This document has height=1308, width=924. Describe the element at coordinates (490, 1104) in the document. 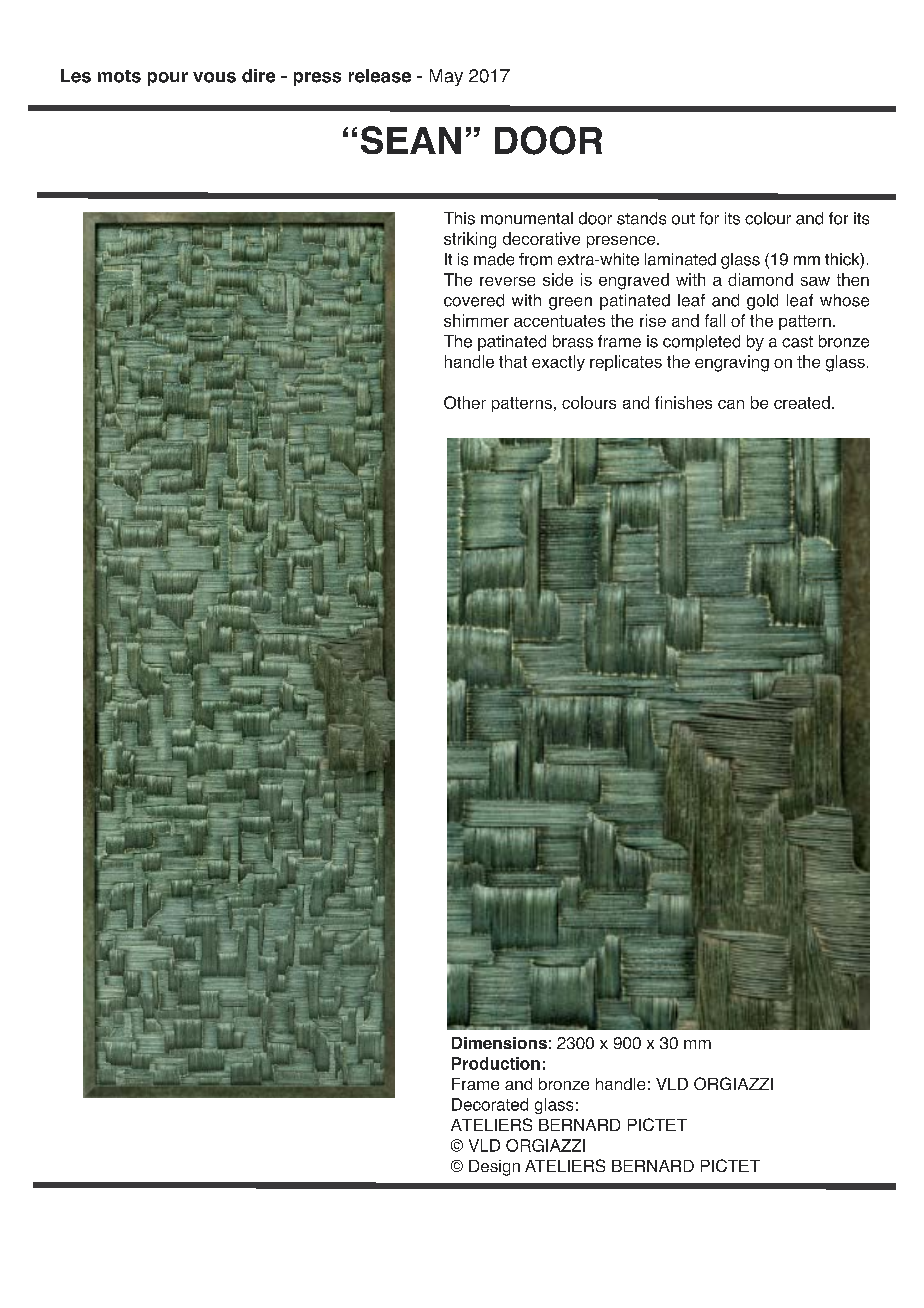

I see `Decorated` at that location.
